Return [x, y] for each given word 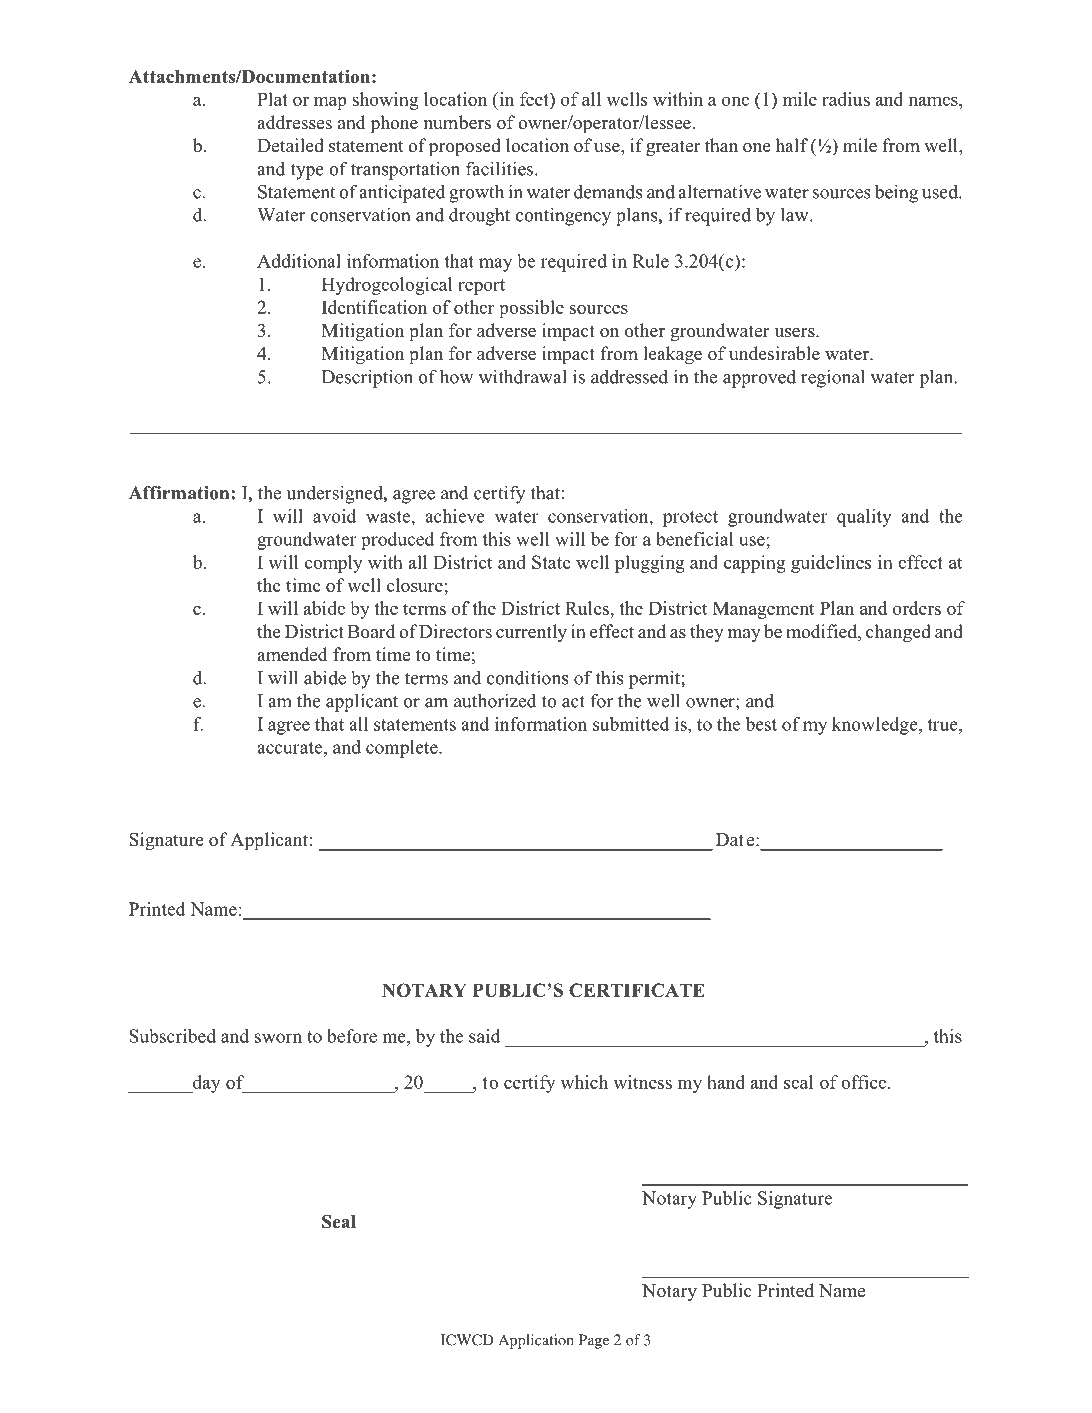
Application [536, 1341]
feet [535, 99]
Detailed [290, 145]
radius [846, 99]
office [865, 1082]
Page [594, 1341]
